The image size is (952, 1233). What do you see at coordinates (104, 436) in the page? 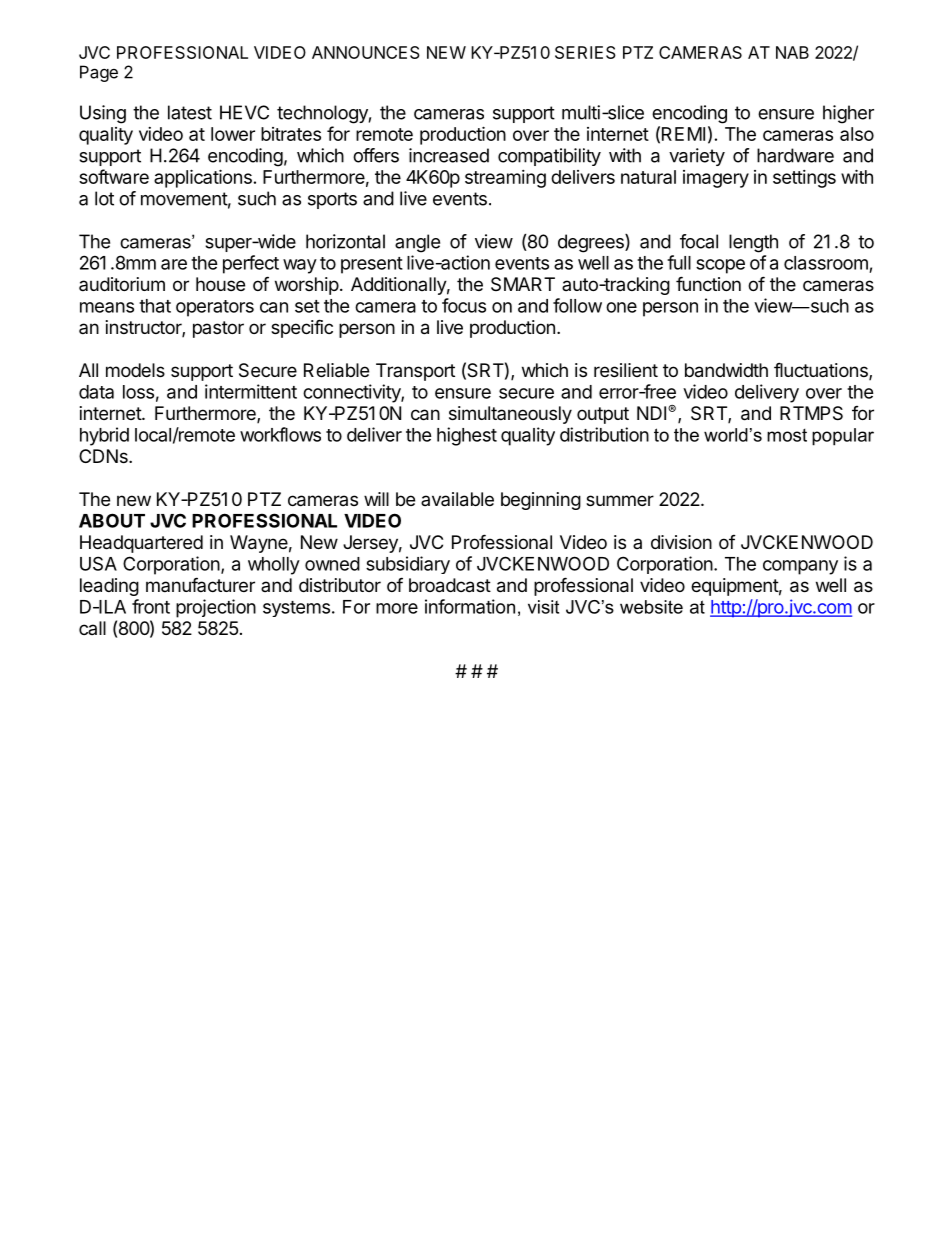
I see `hybrid` at bounding box center [104, 436].
